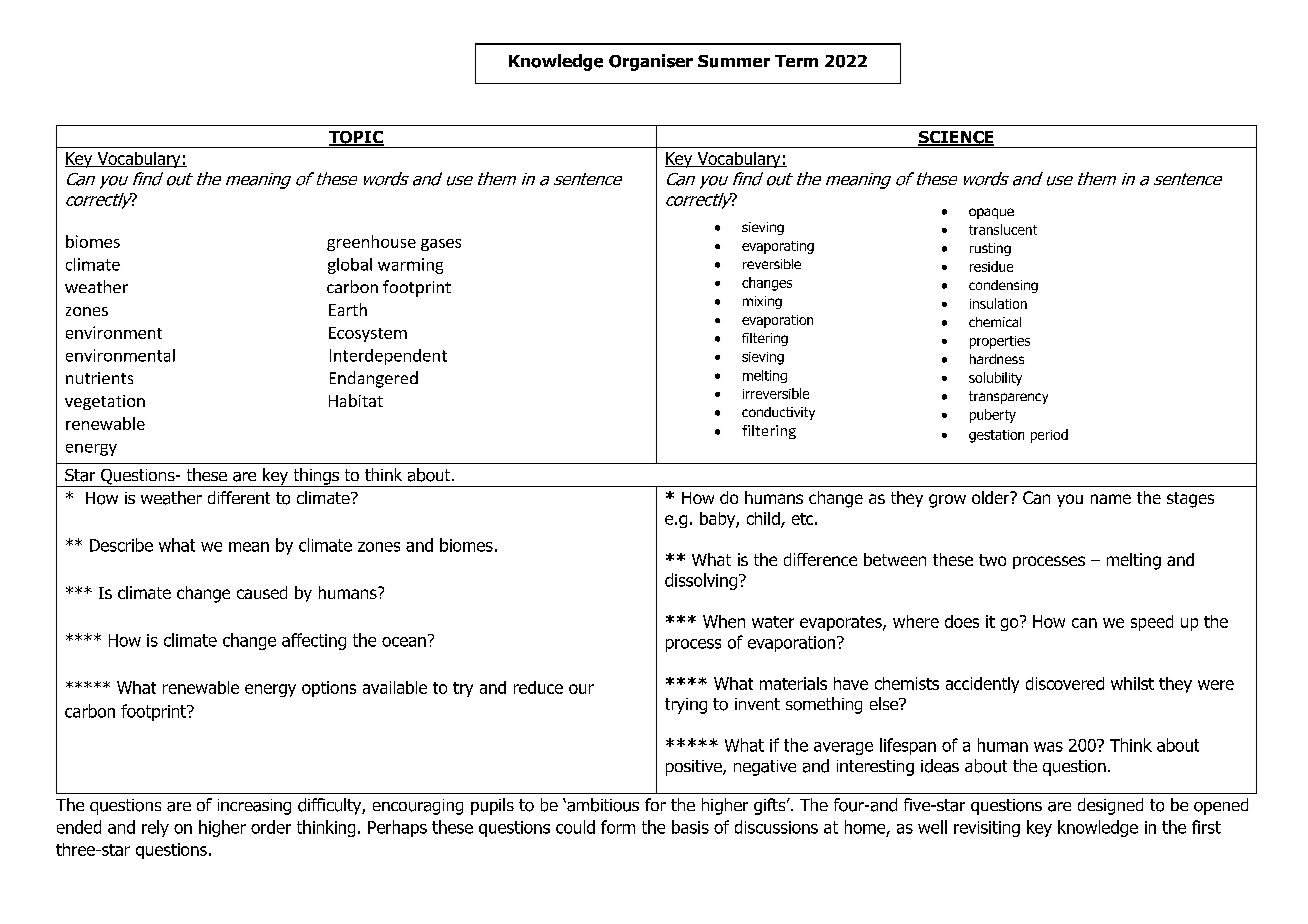  What do you see at coordinates (602, 805) in the image?
I see `ambitious` at bounding box center [602, 805].
